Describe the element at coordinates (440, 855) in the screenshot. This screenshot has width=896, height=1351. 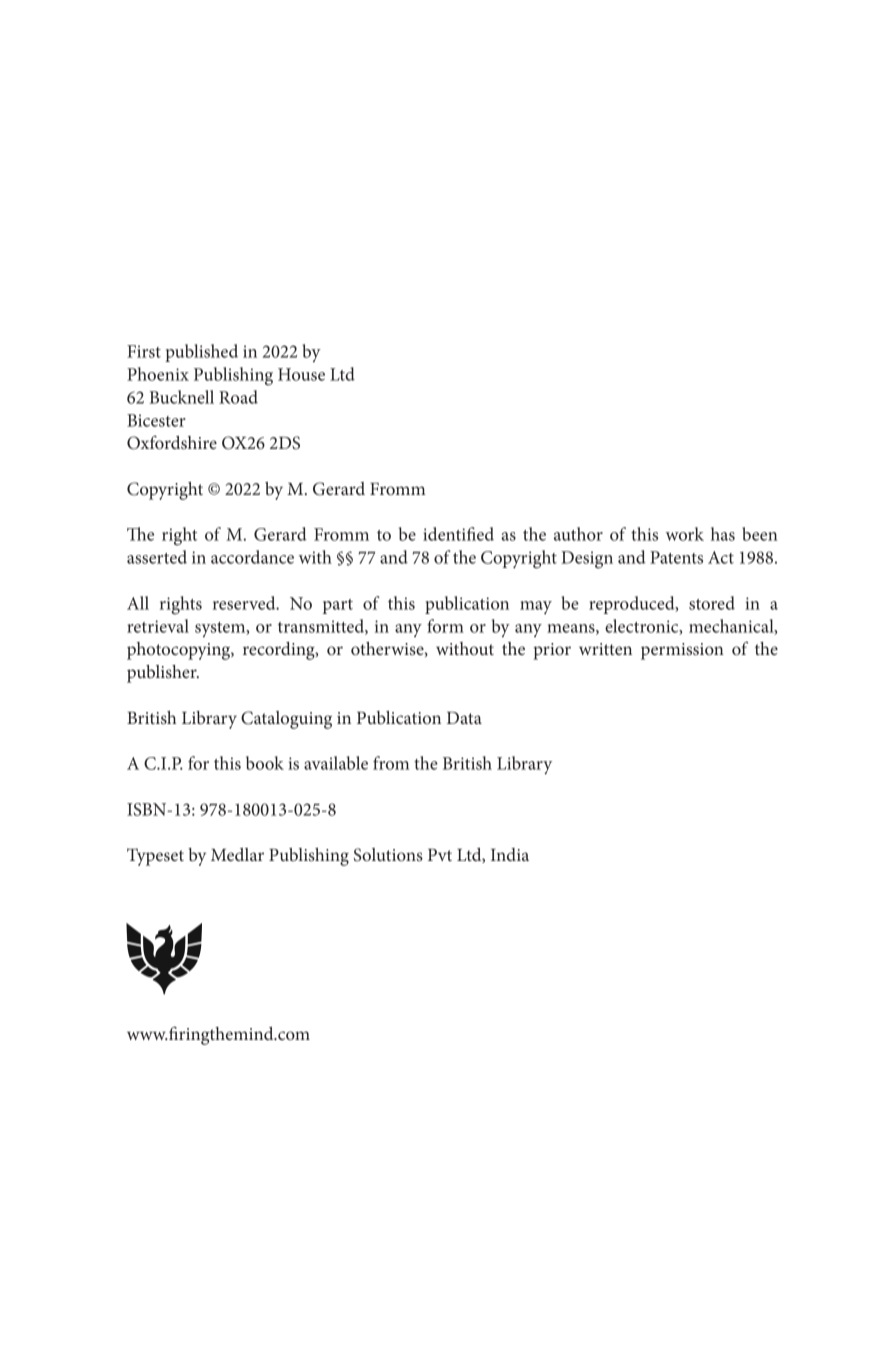
I see `Pvt` at that location.
